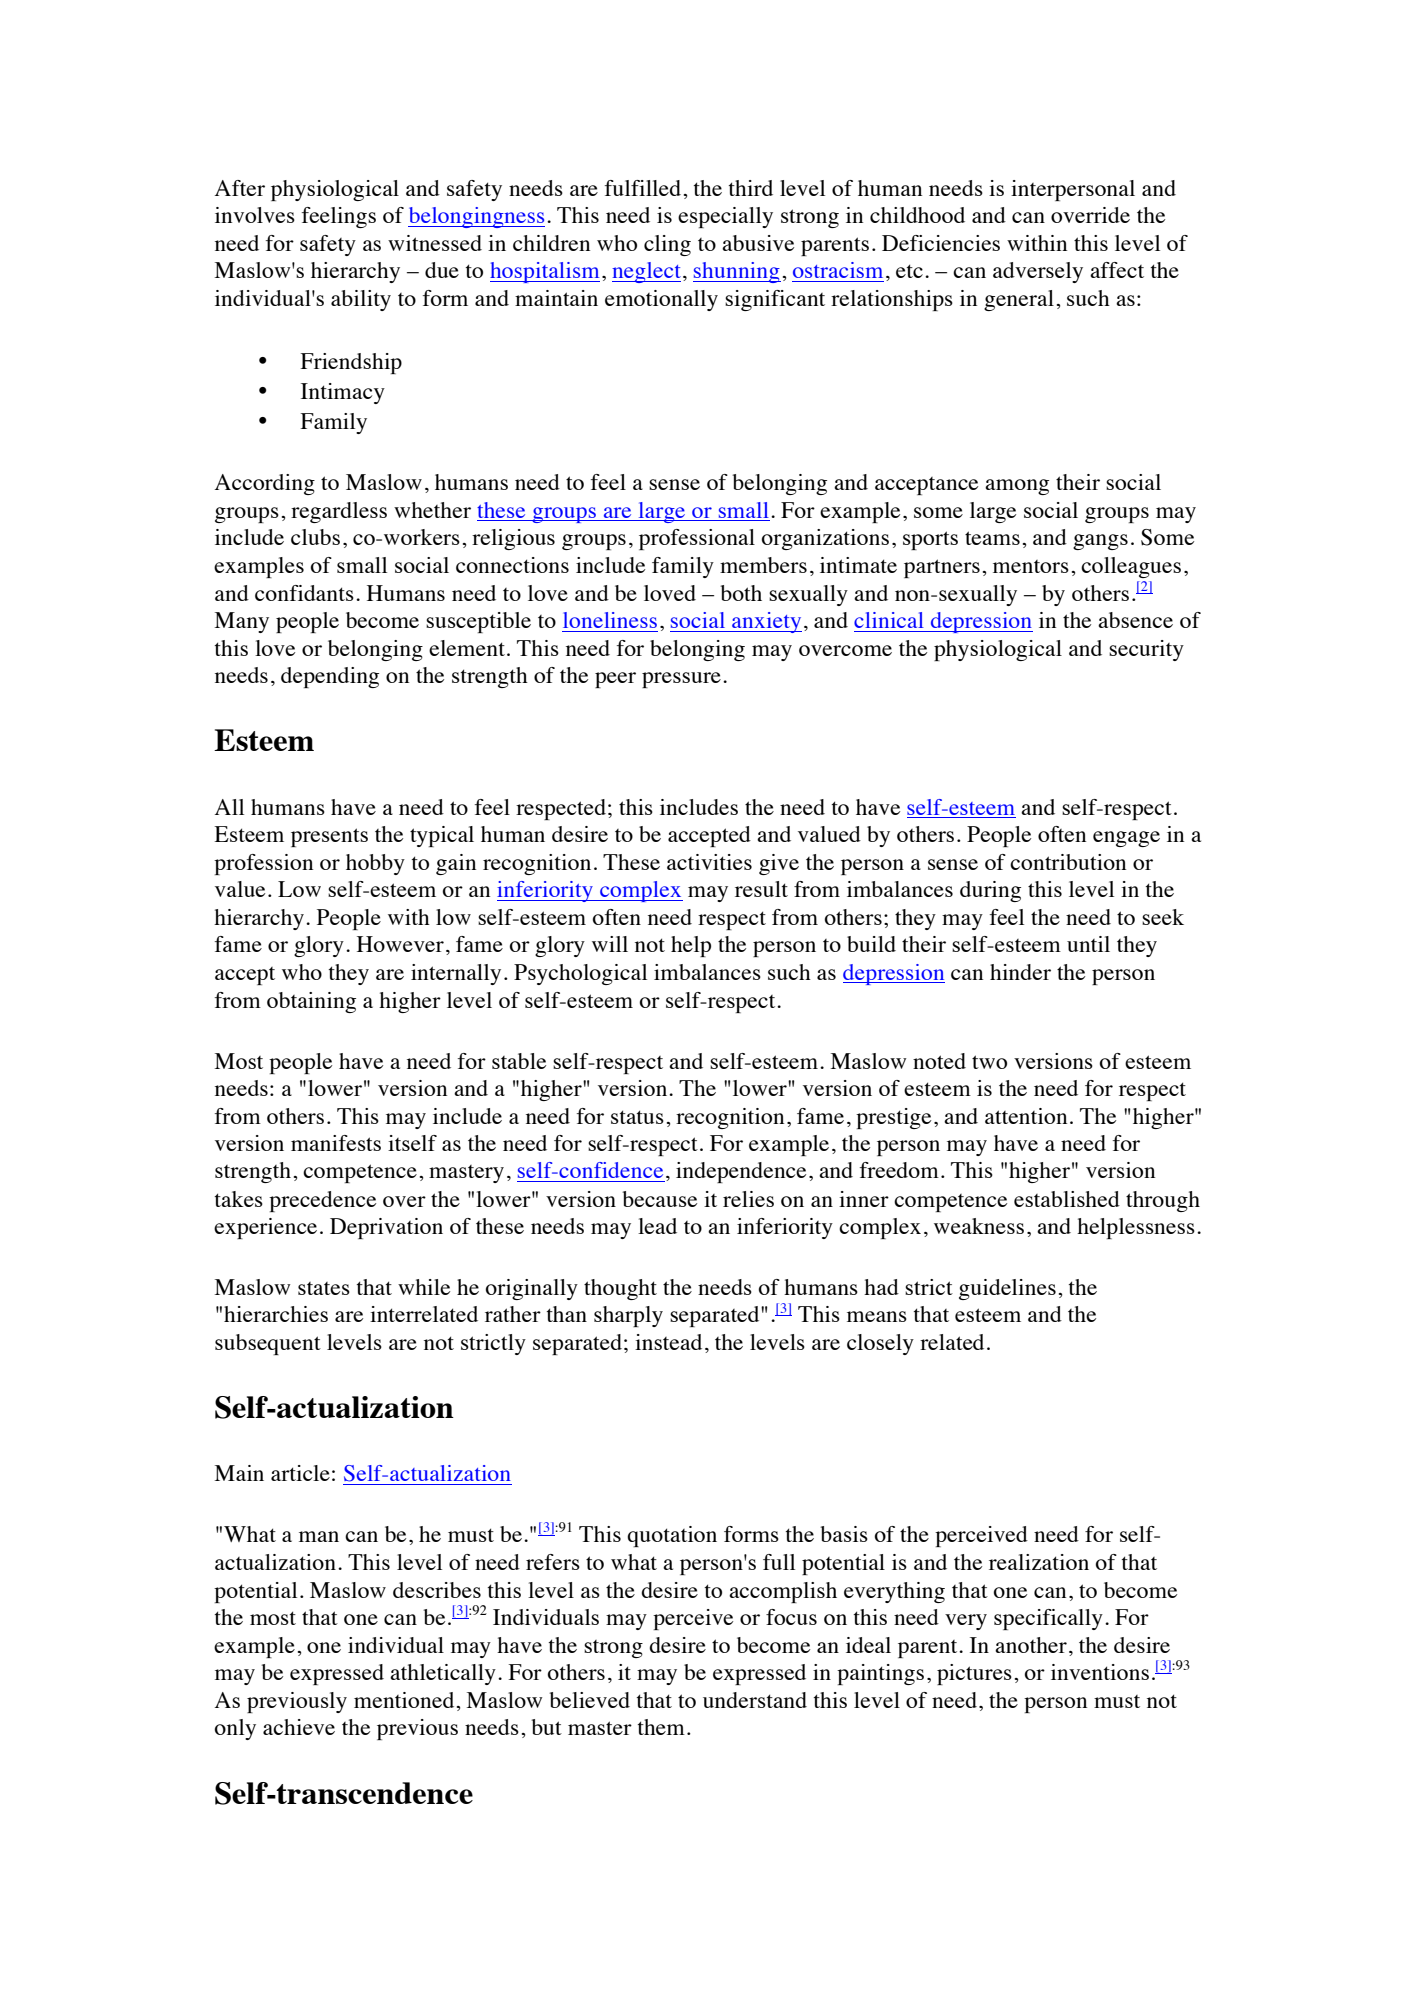 The image size is (1421, 2009). I want to click on both, so click(741, 593).
